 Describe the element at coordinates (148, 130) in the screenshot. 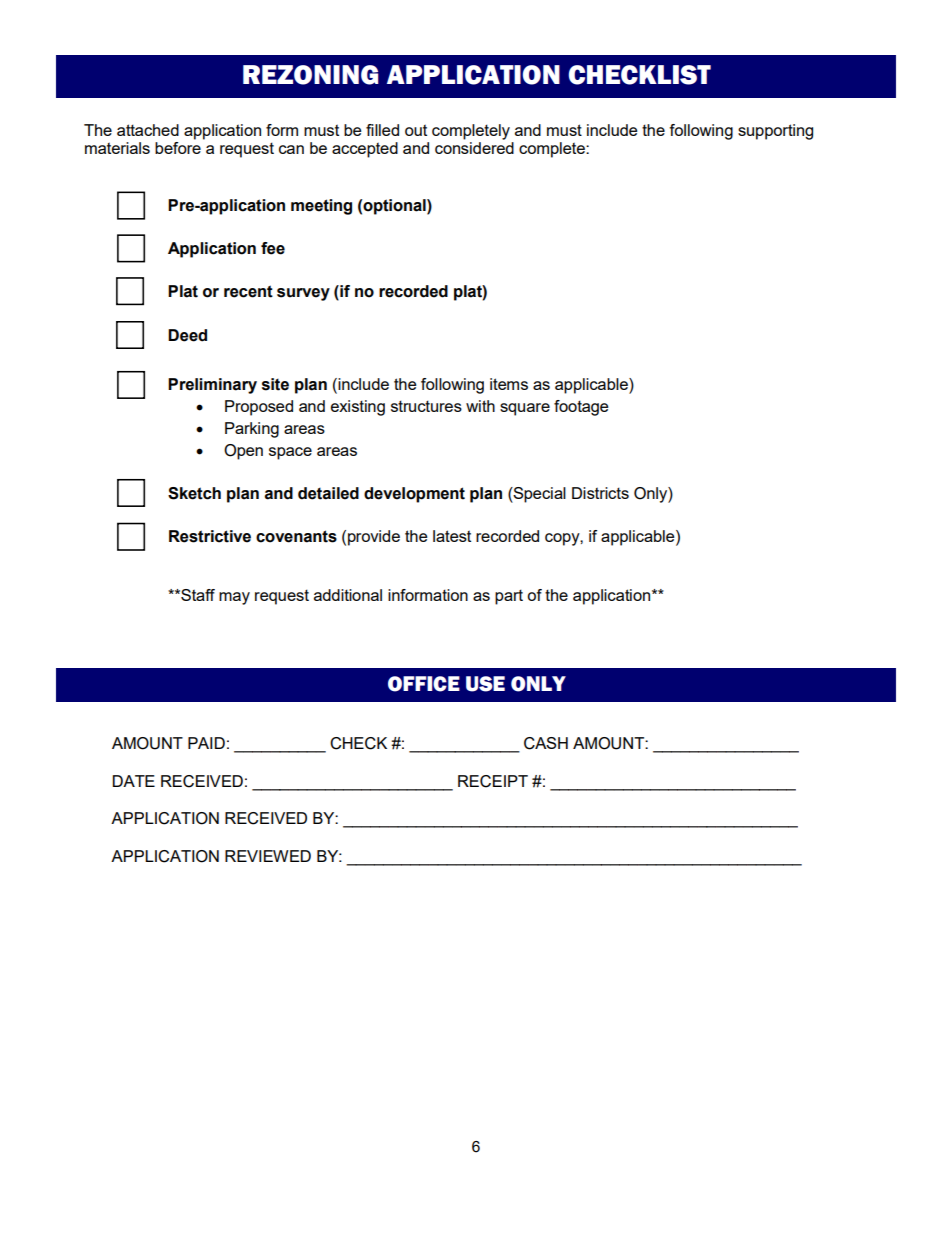

I see `attached` at that location.
